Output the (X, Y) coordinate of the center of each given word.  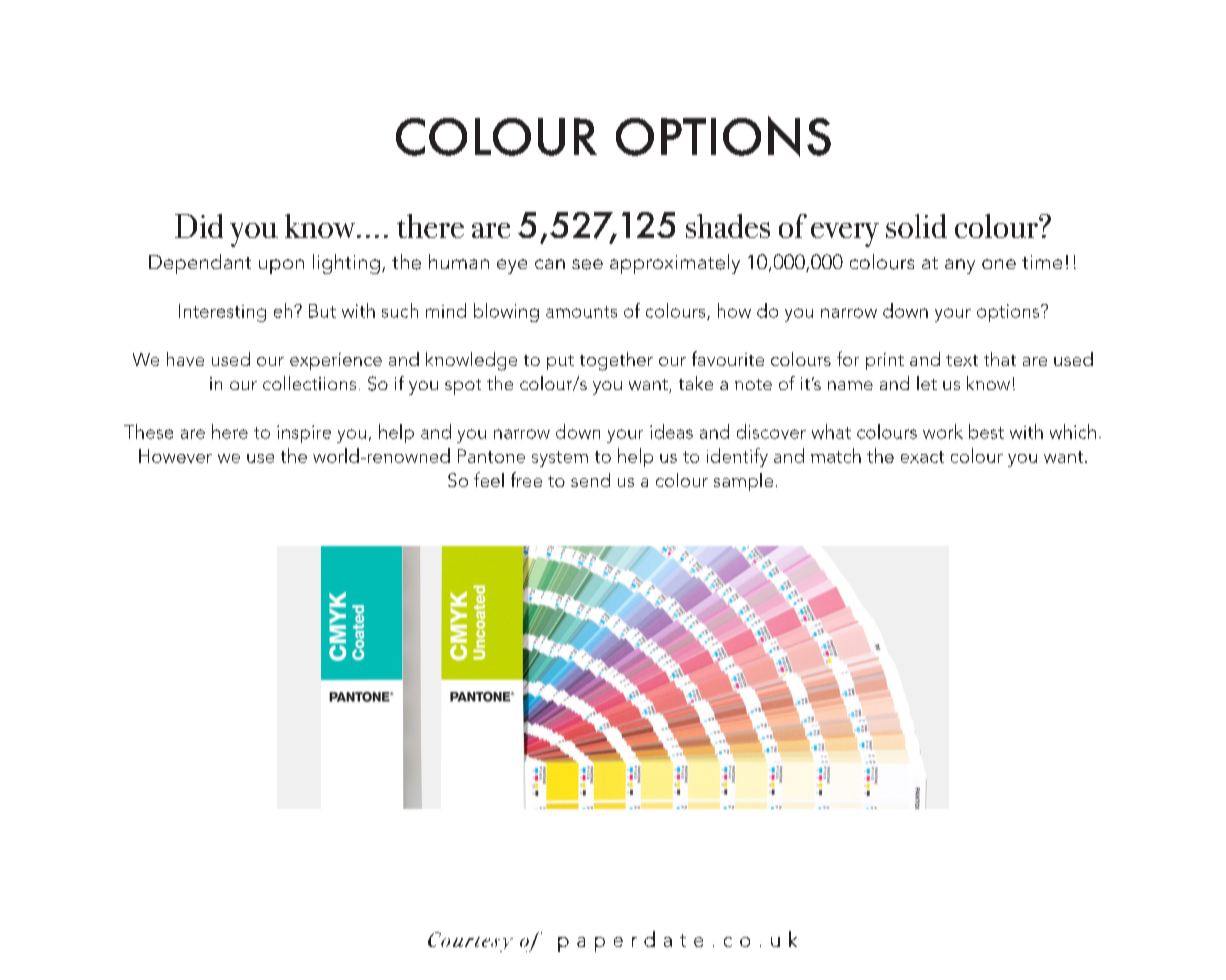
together (616, 361)
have (185, 359)
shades (728, 226)
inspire (304, 434)
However (175, 456)
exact (922, 457)
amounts (581, 312)
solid (916, 226)
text (962, 360)
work (943, 431)
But (322, 311)
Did (199, 226)
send (590, 480)
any (960, 266)
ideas (671, 431)
